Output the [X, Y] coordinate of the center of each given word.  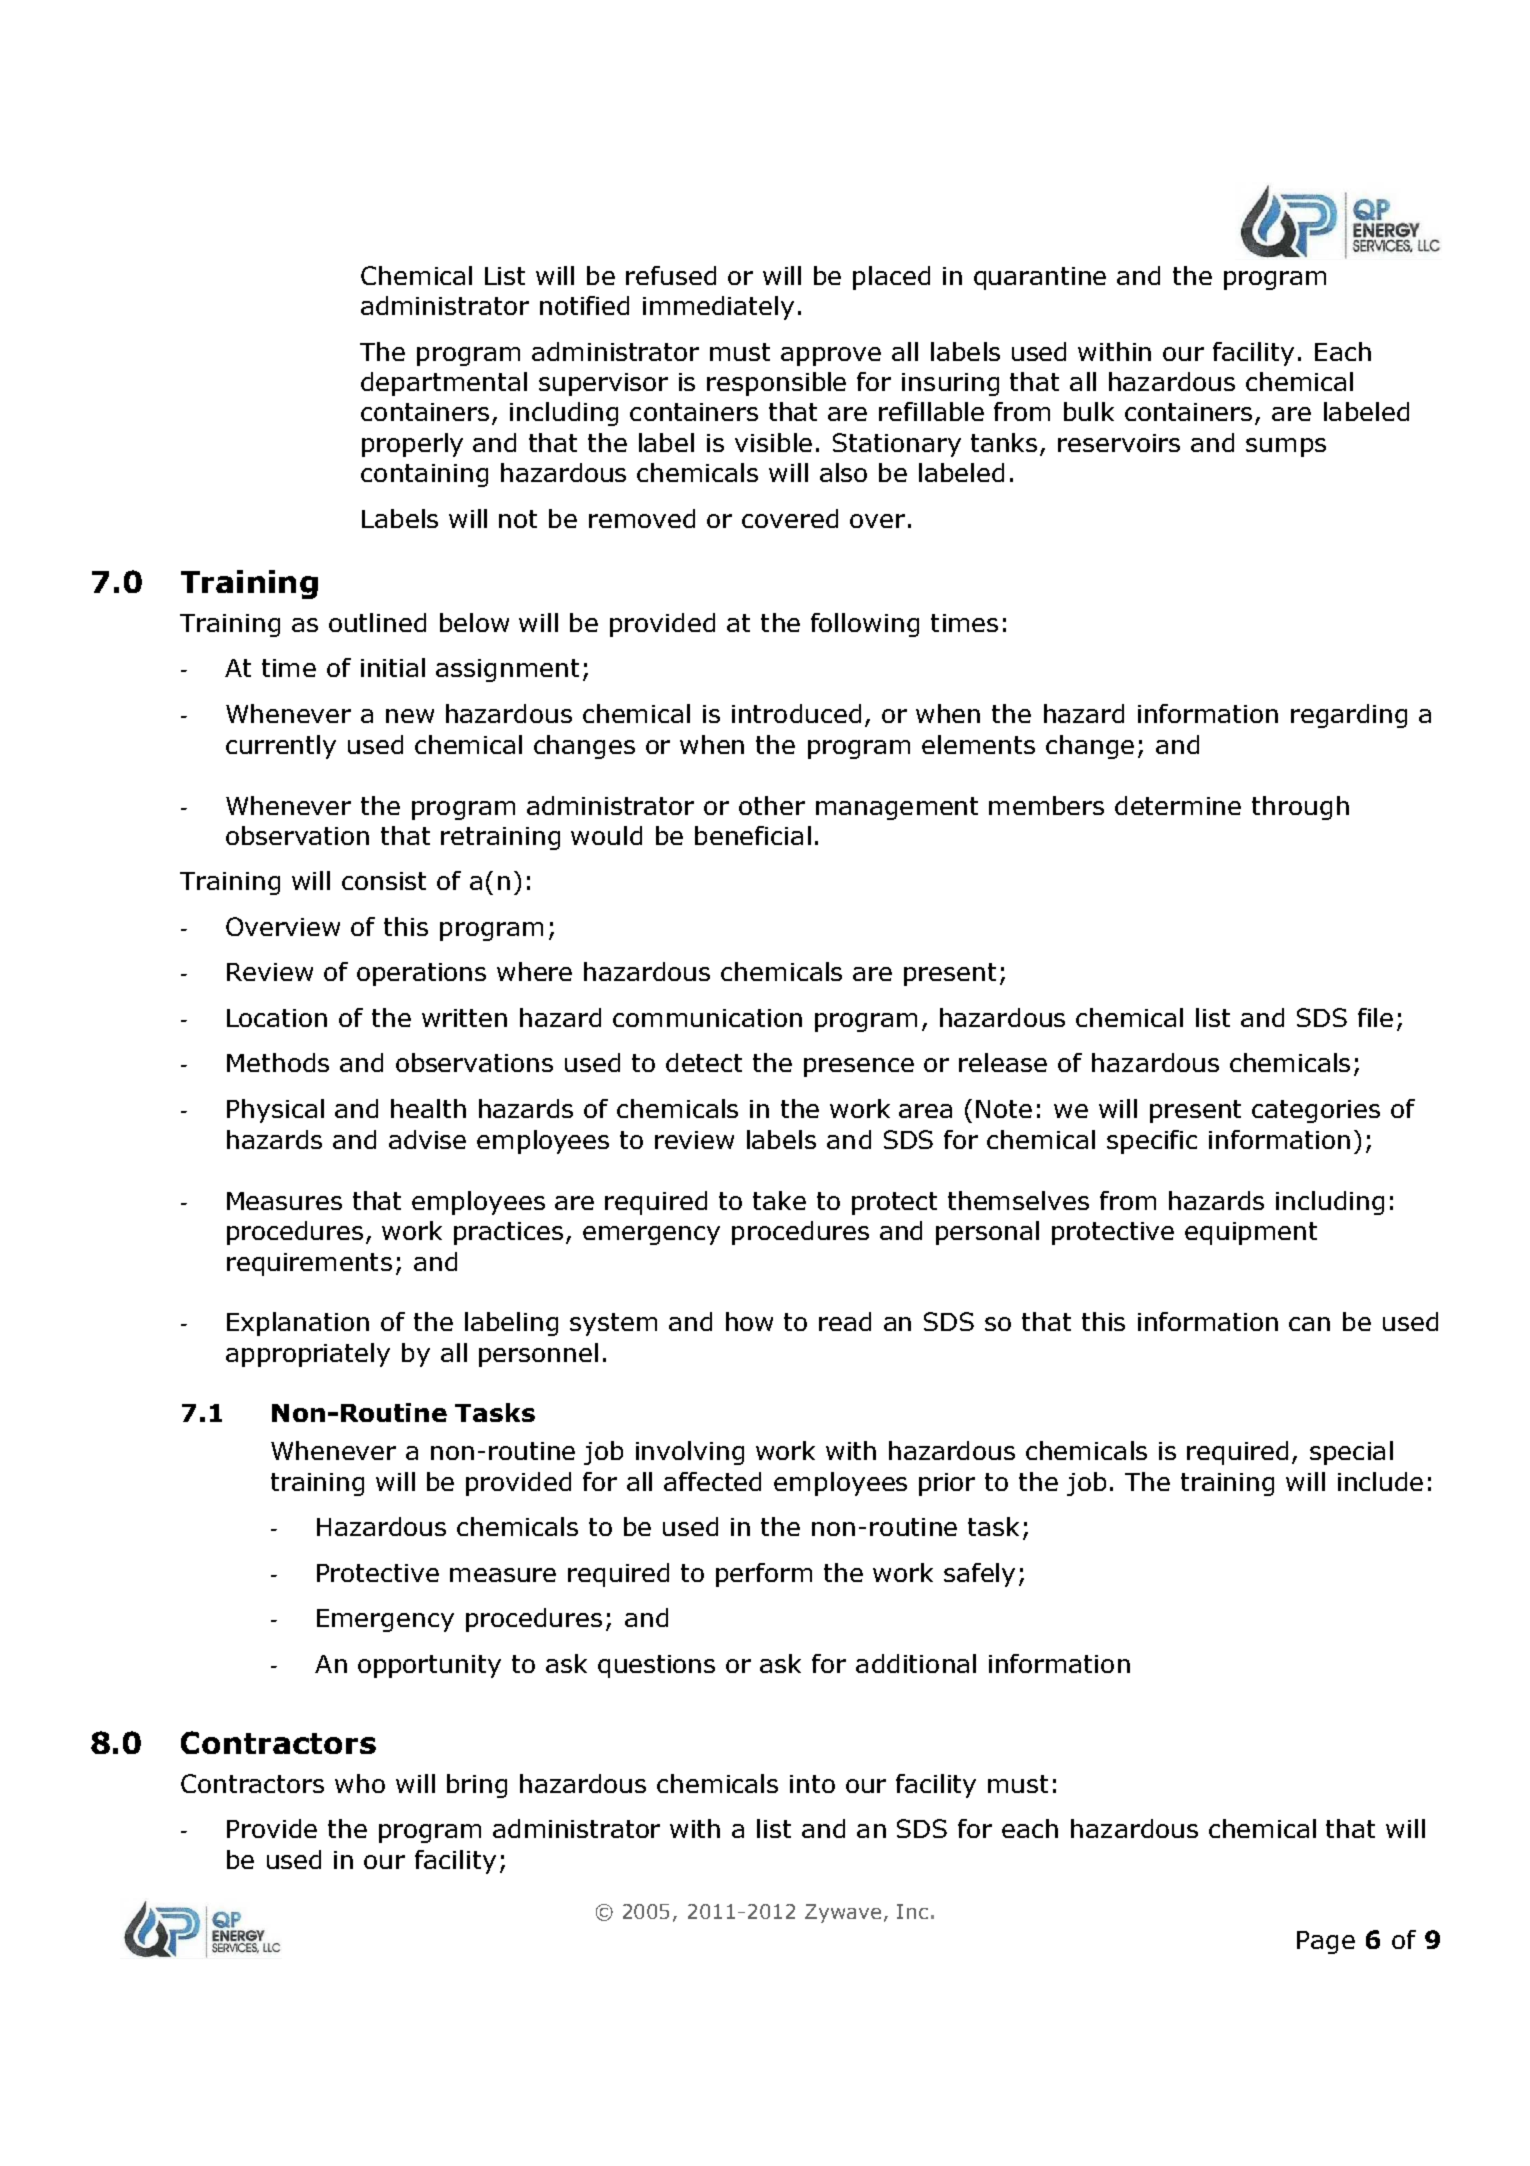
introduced [796, 713]
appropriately [308, 1355]
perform [764, 1575]
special [1351, 1453]
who [360, 1783]
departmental [444, 384]
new [410, 716]
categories [1316, 1111]
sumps [1286, 447]
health [428, 1108]
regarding [1349, 716]
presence [859, 1067]
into [812, 1784]
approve [831, 356]
